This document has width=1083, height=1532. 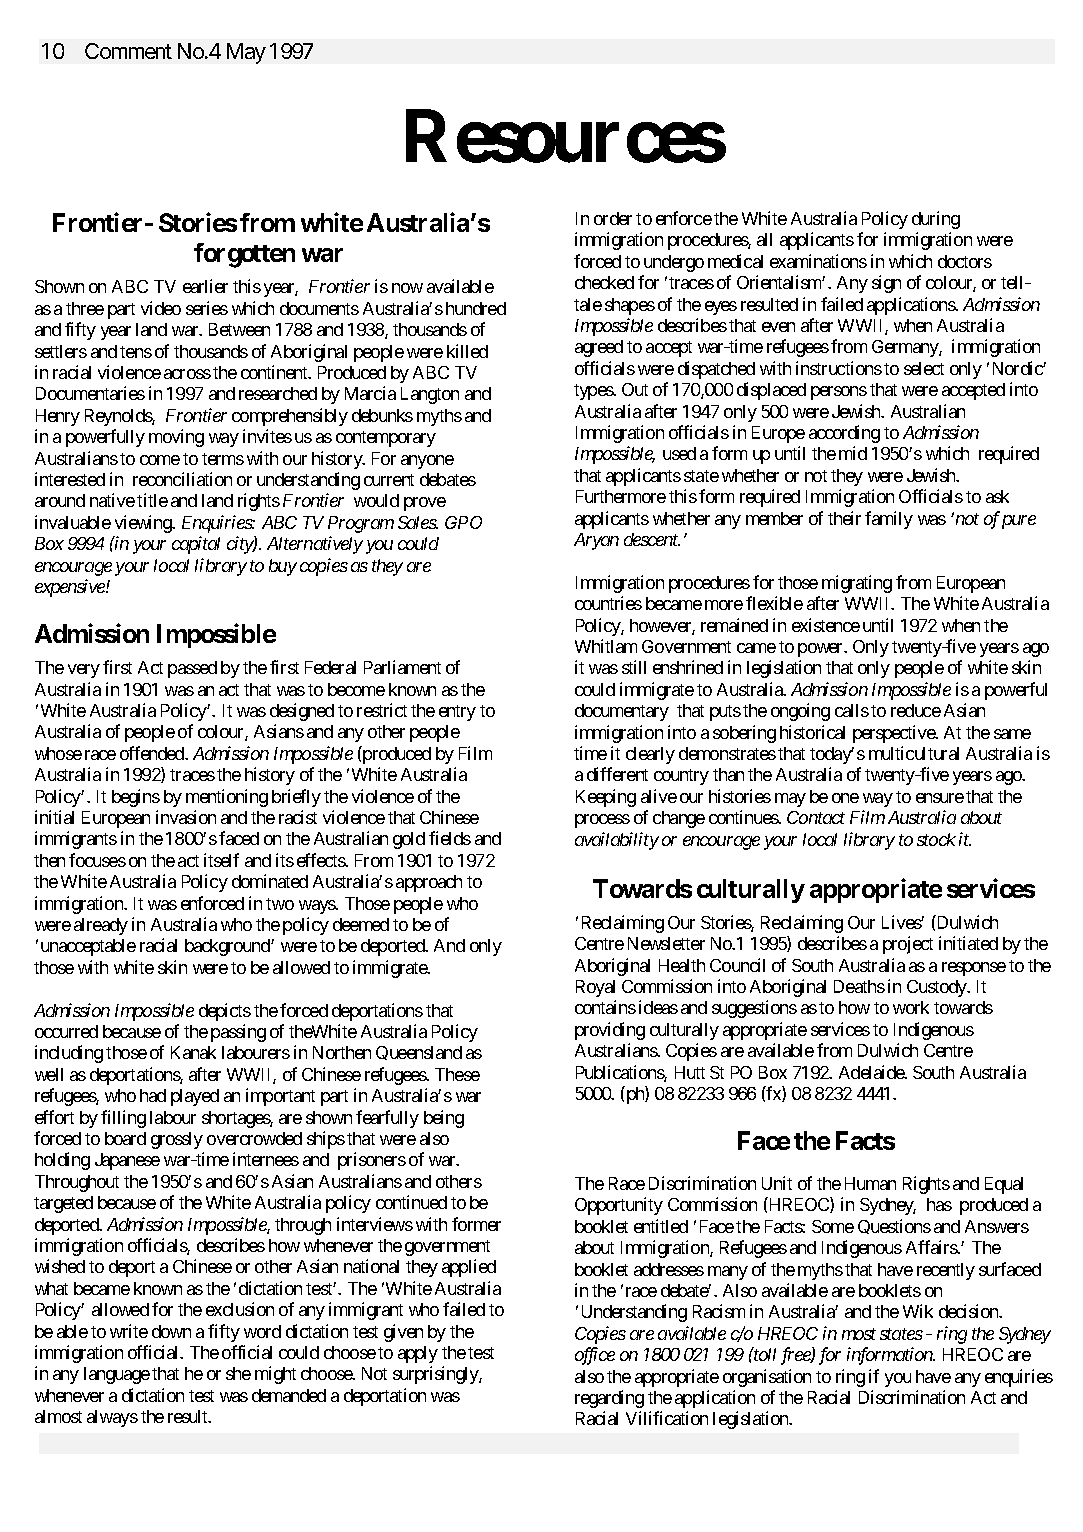 I want to click on order, so click(x=613, y=218).
